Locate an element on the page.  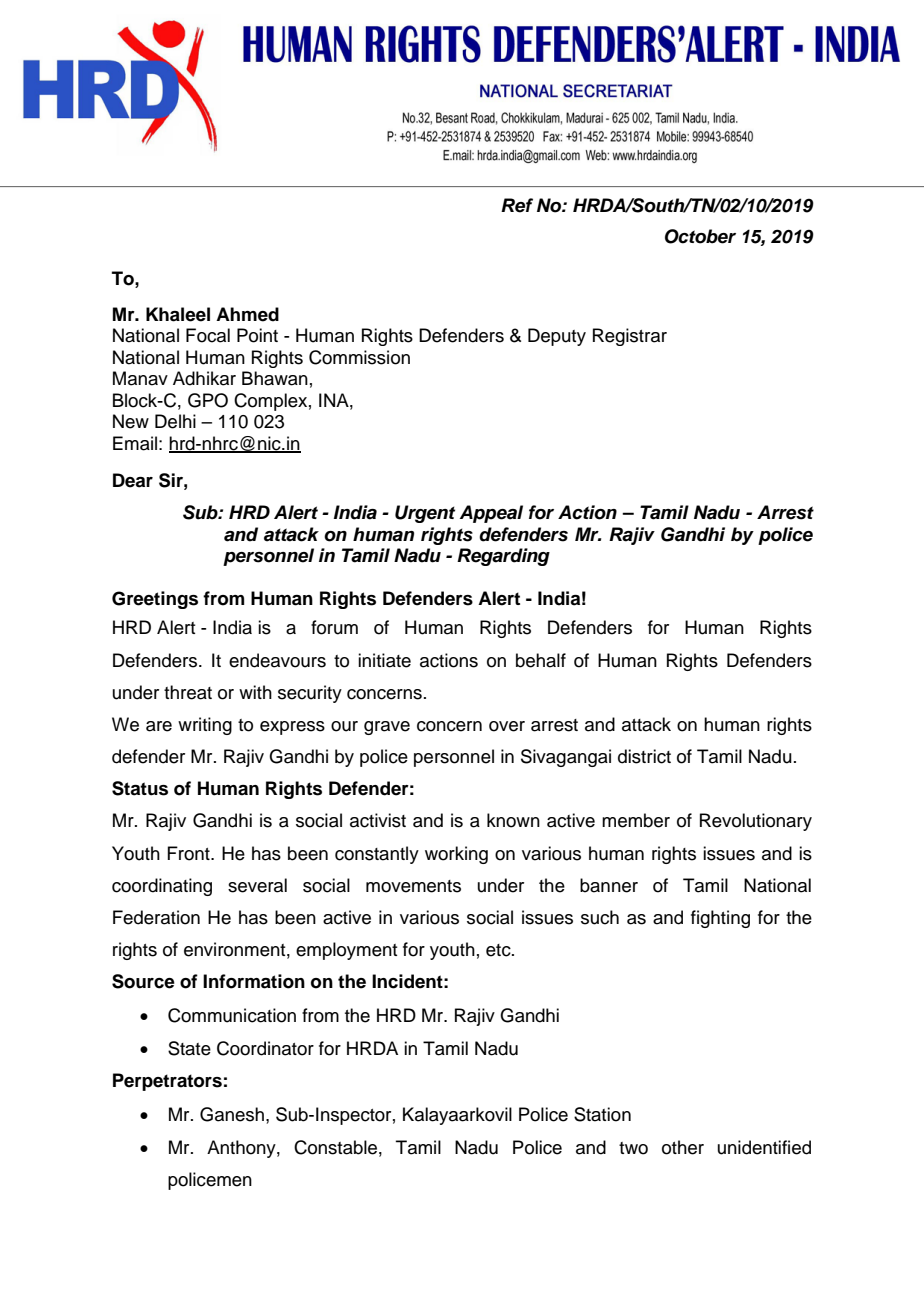
Ganesh is located at coordinates (232, 1114).
